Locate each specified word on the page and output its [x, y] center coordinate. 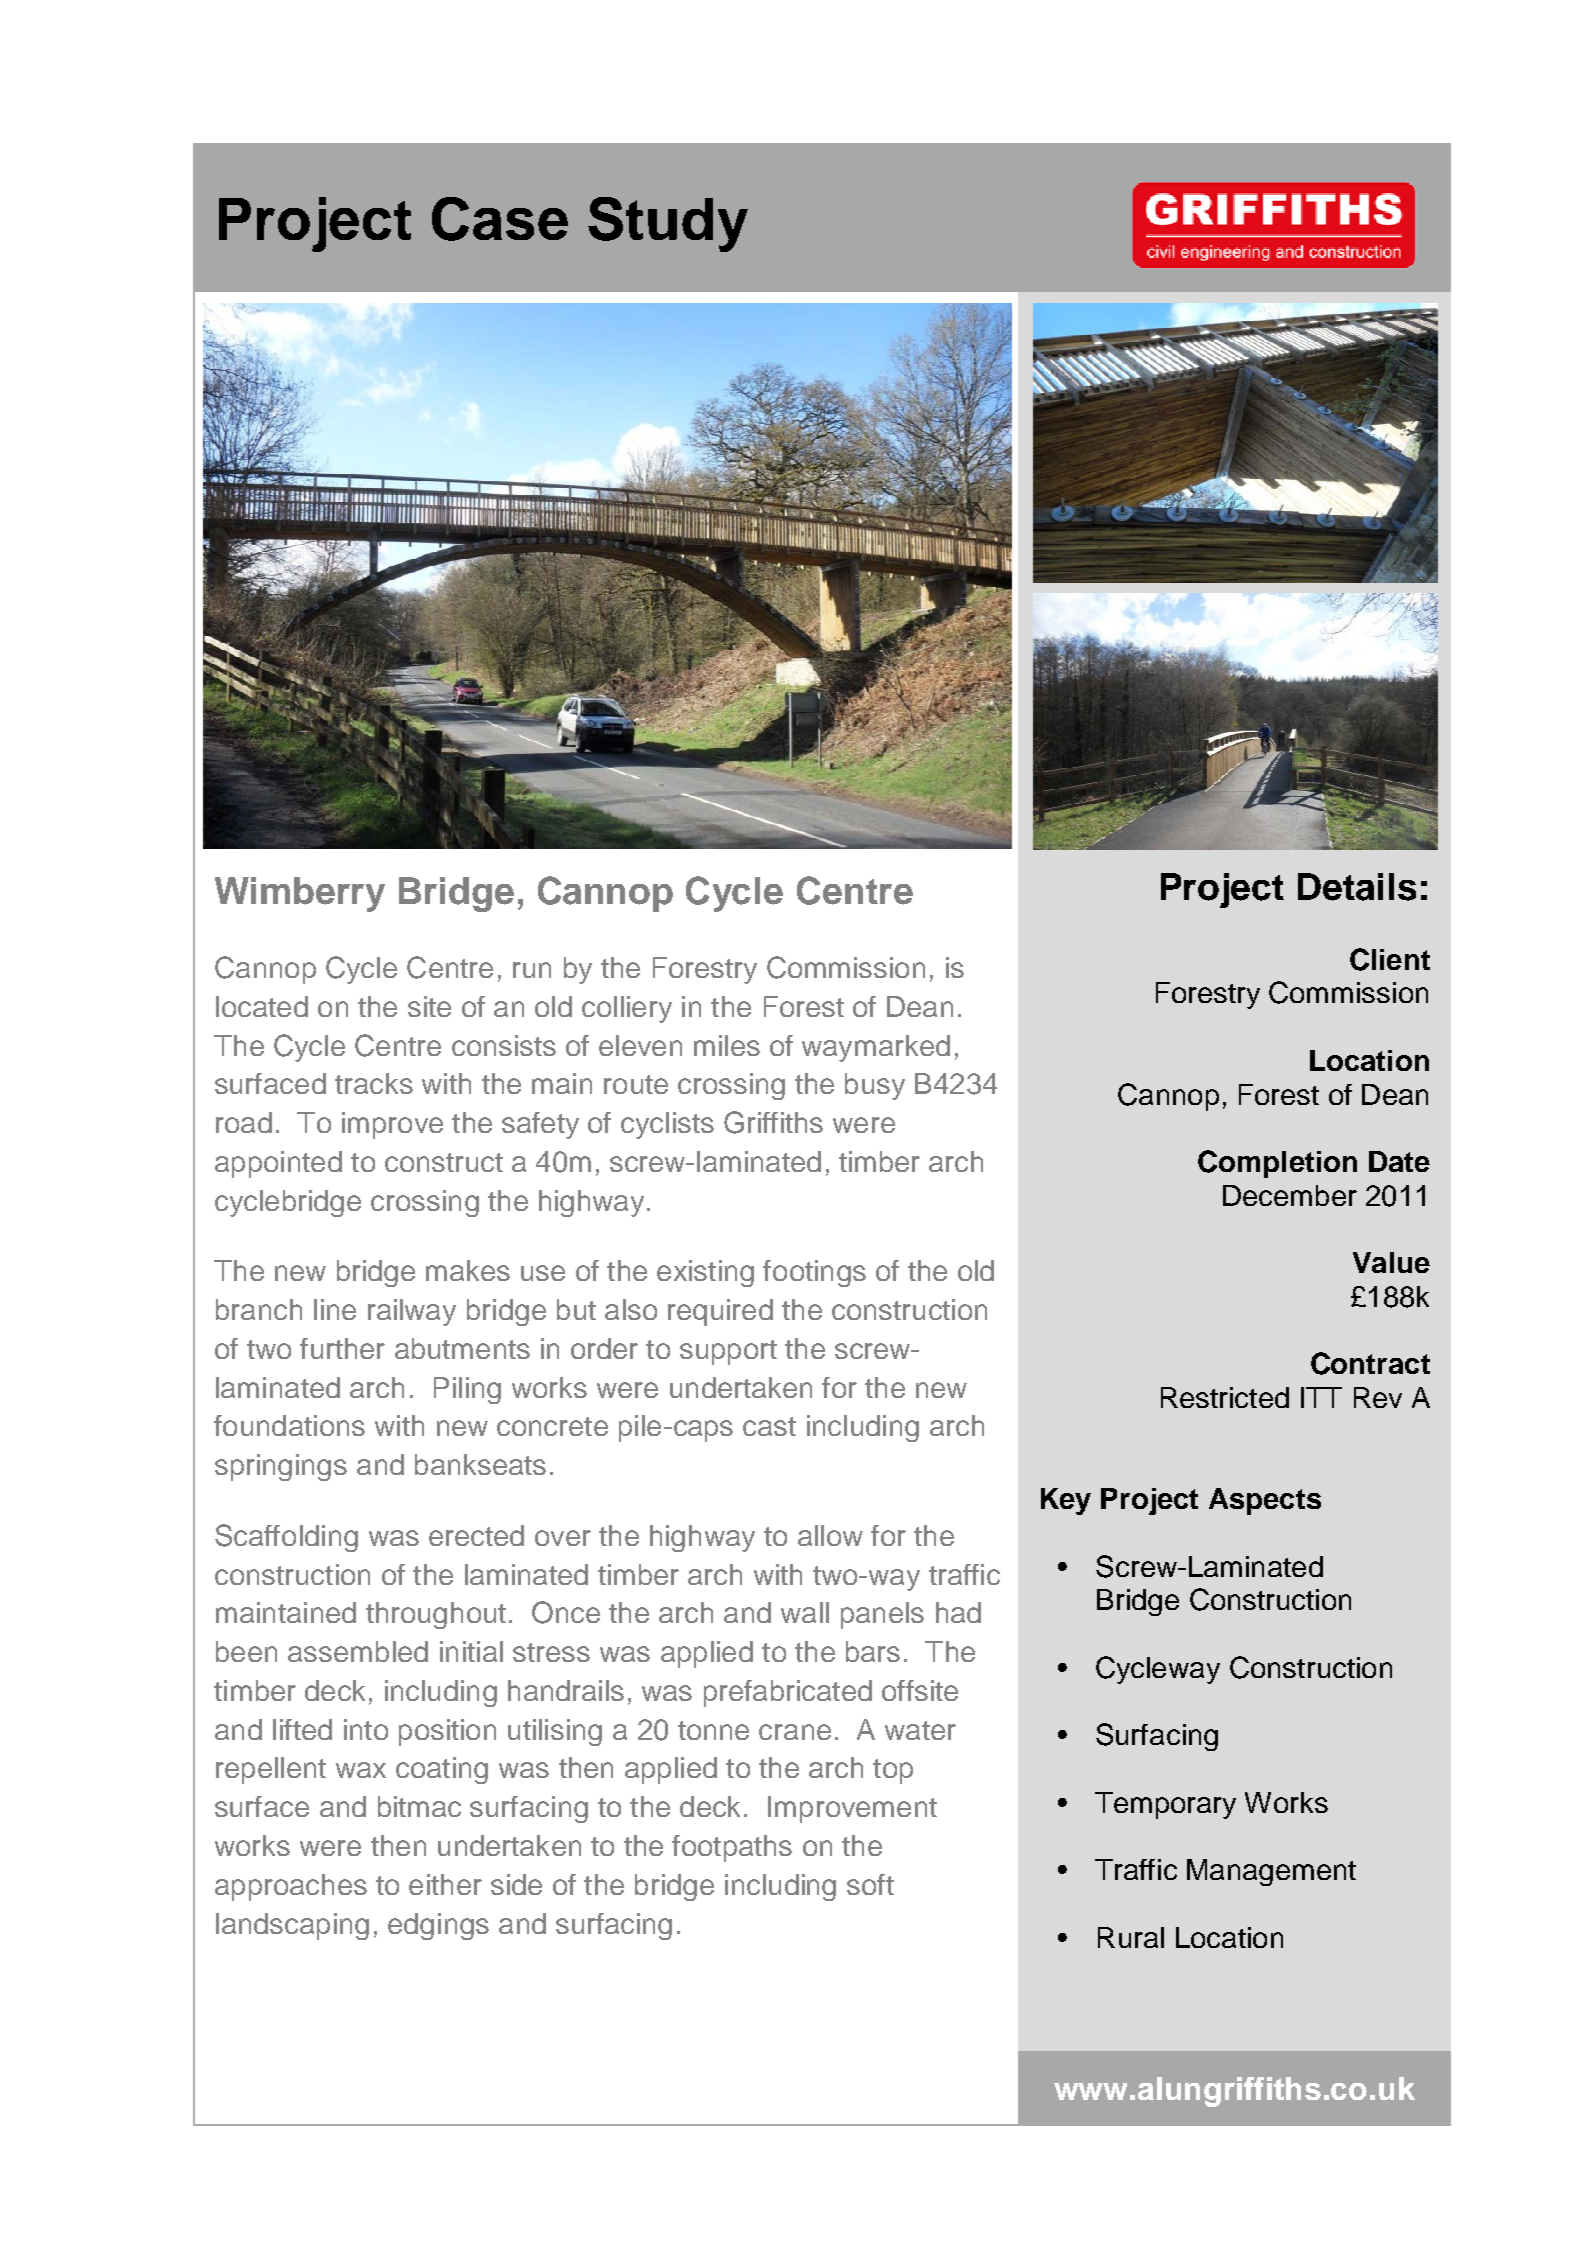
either [445, 1884]
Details [1357, 887]
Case [500, 219]
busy [875, 1086]
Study [668, 224]
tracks [374, 1083]
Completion [1277, 1164]
